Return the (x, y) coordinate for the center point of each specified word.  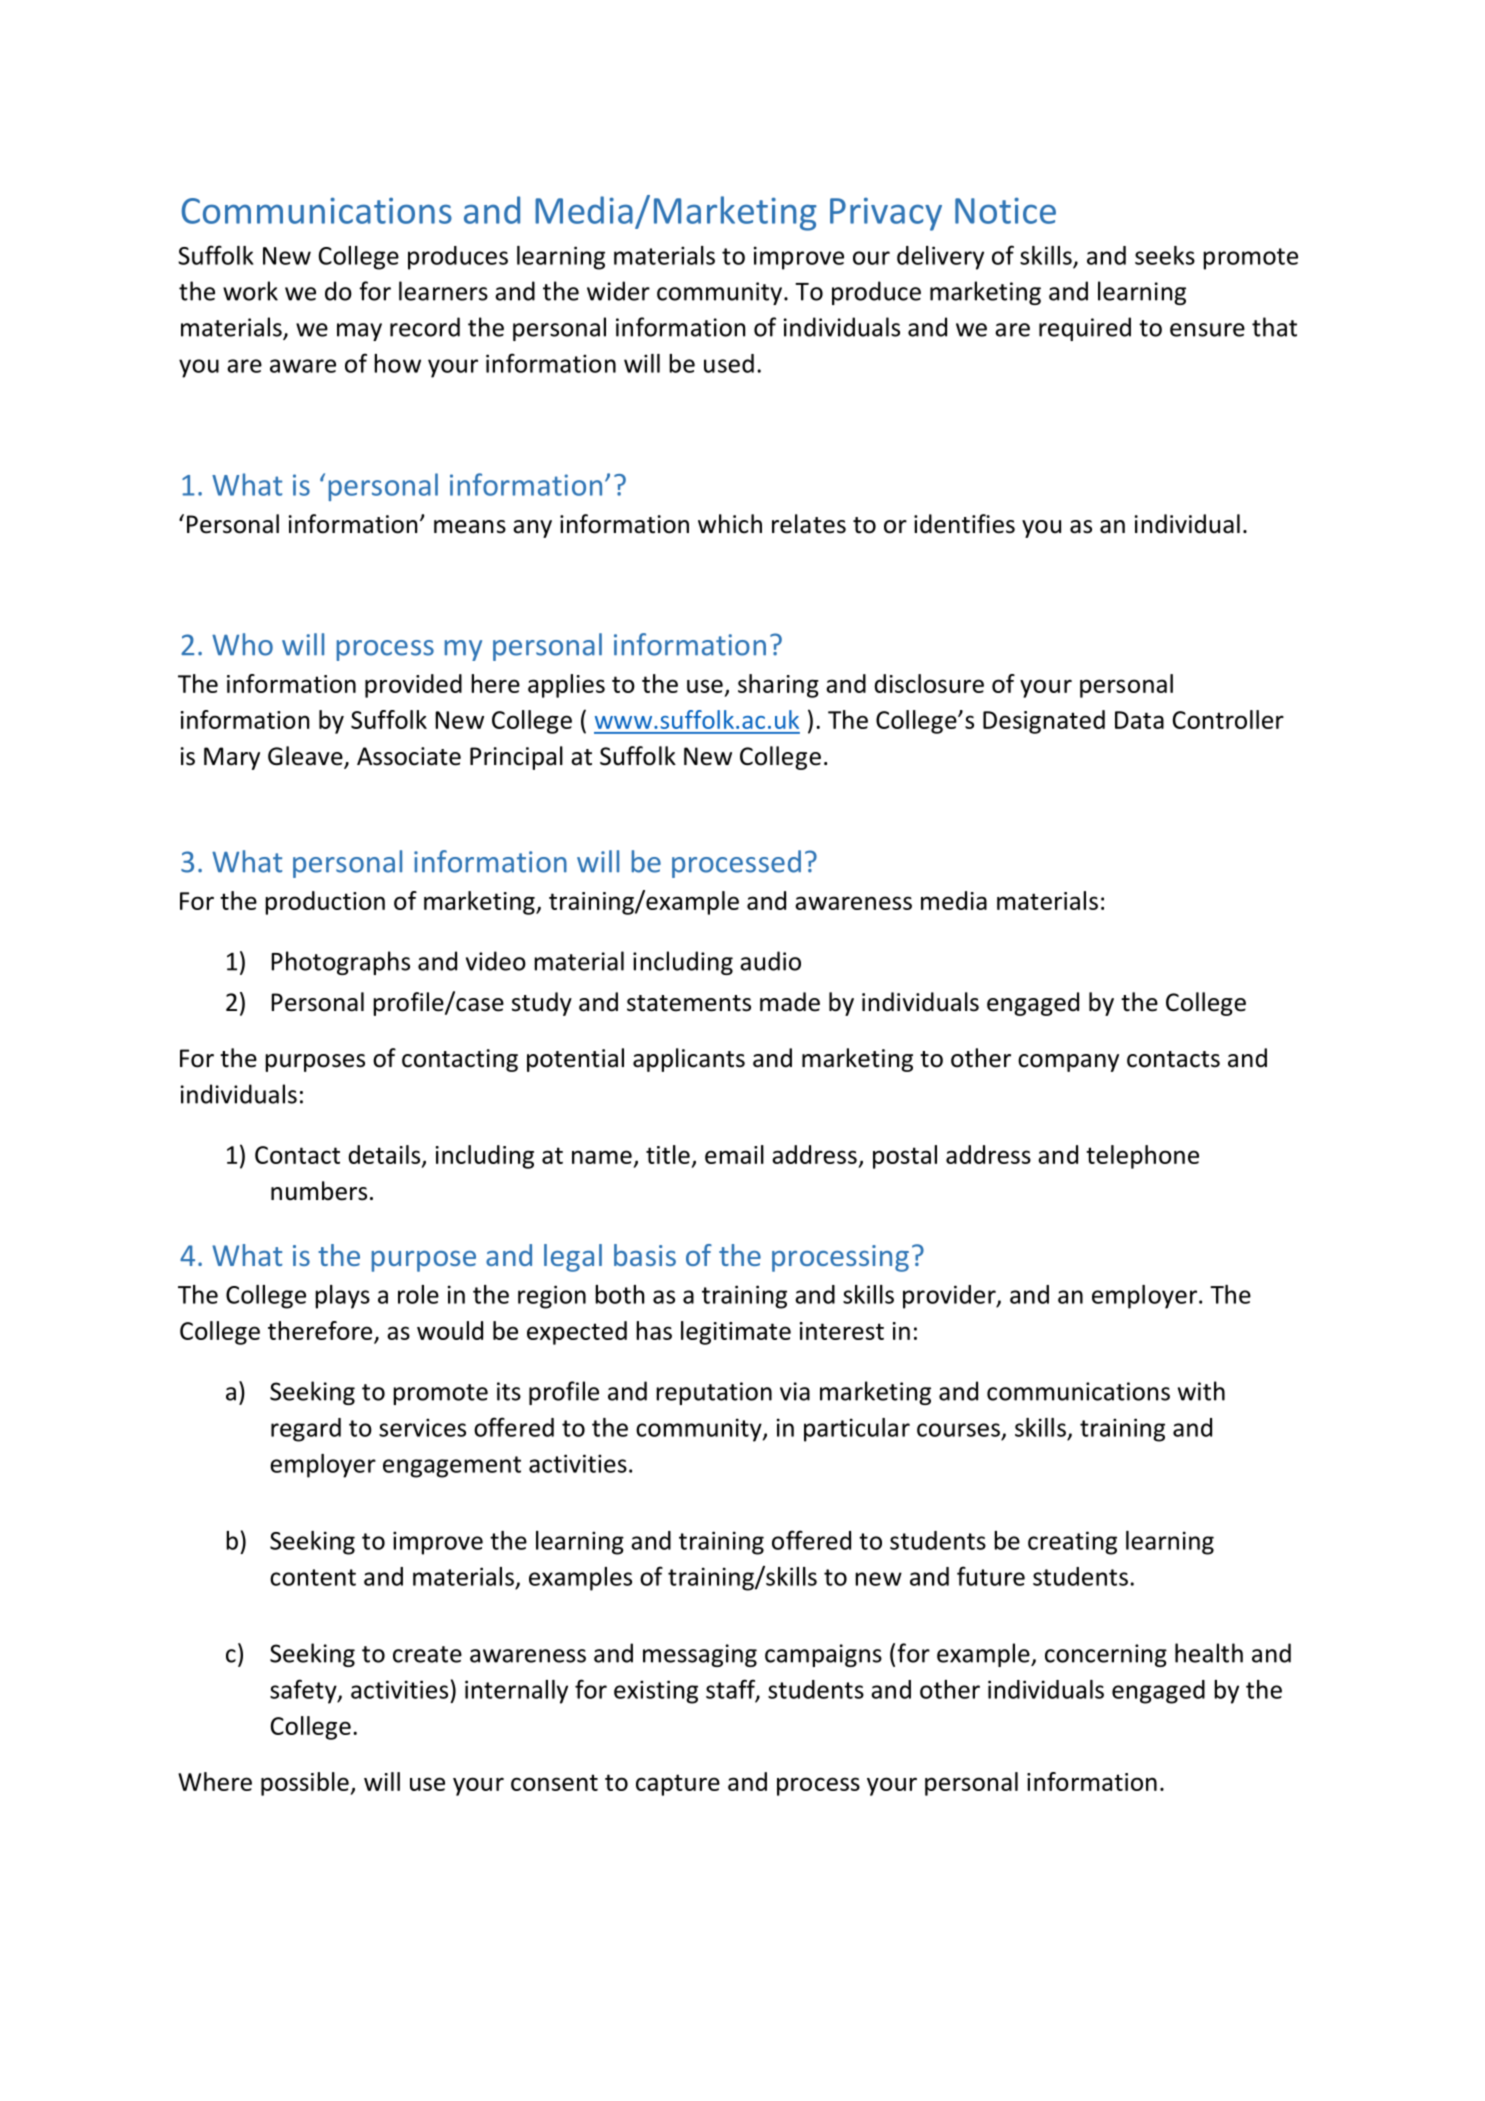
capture (678, 1785)
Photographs (340, 963)
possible (306, 1784)
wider (618, 291)
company (1068, 1063)
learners (443, 291)
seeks (1165, 255)
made (790, 1002)
